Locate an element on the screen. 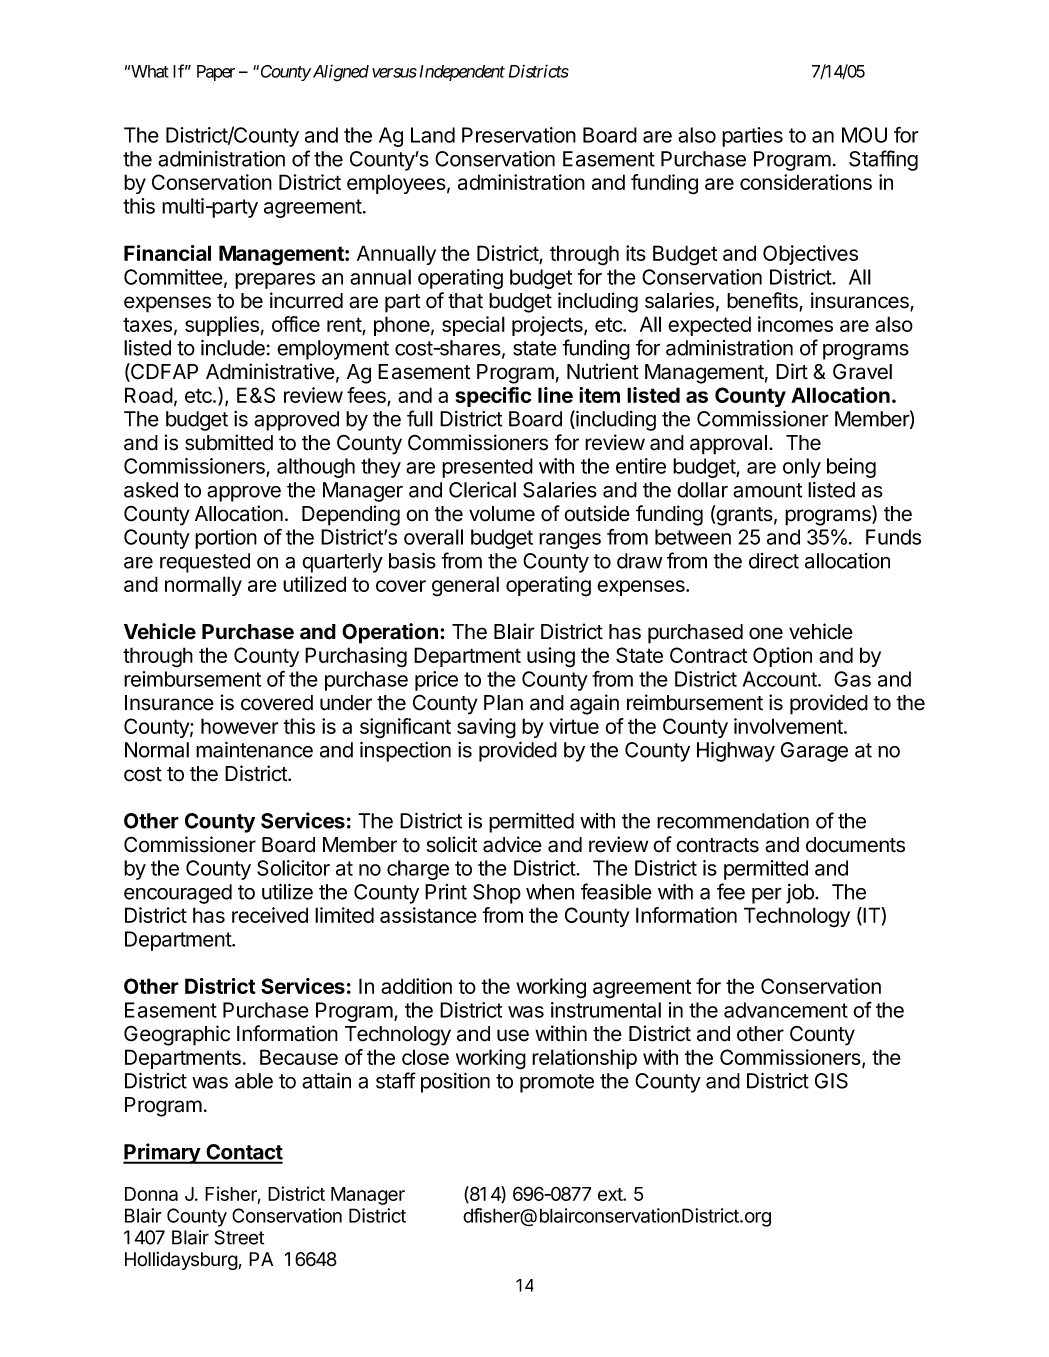  Option is located at coordinates (782, 657).
